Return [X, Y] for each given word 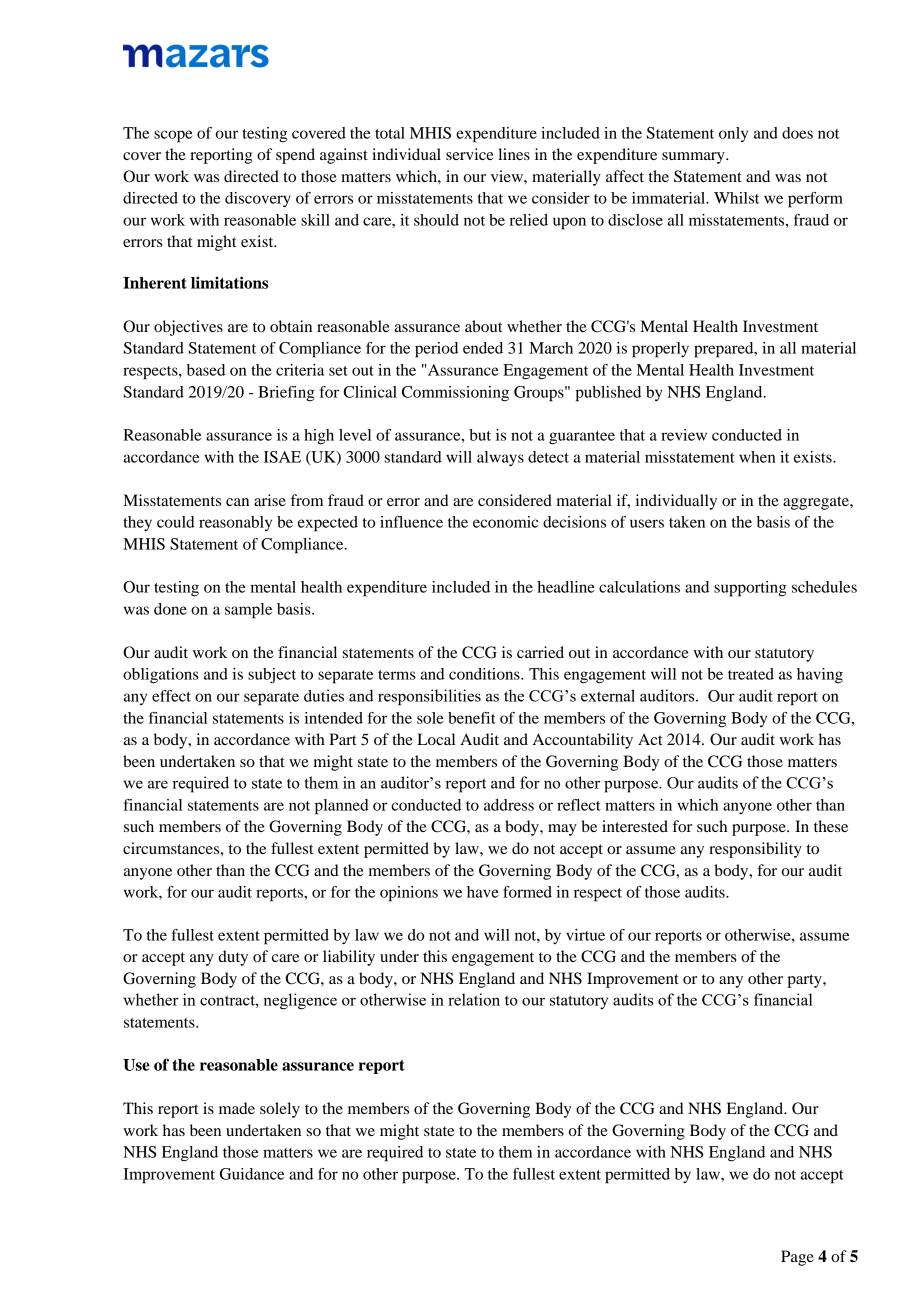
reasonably [235, 523]
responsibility [755, 850]
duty [233, 958]
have [483, 892]
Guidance [252, 1174]
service [470, 154]
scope [173, 136]
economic [505, 522]
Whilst [736, 198]
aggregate [817, 503]
